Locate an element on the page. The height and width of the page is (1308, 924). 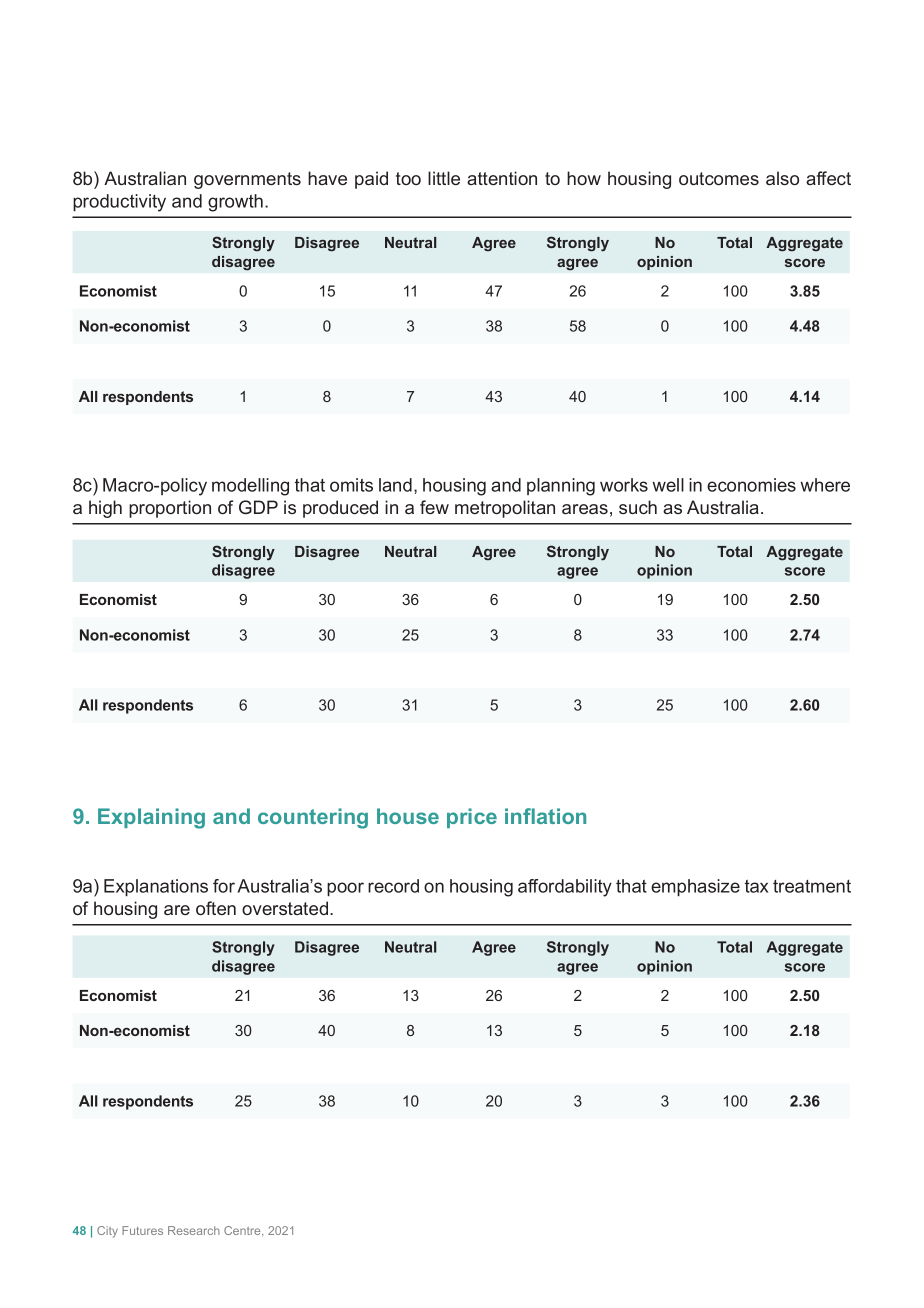
growth is located at coordinates (235, 203).
